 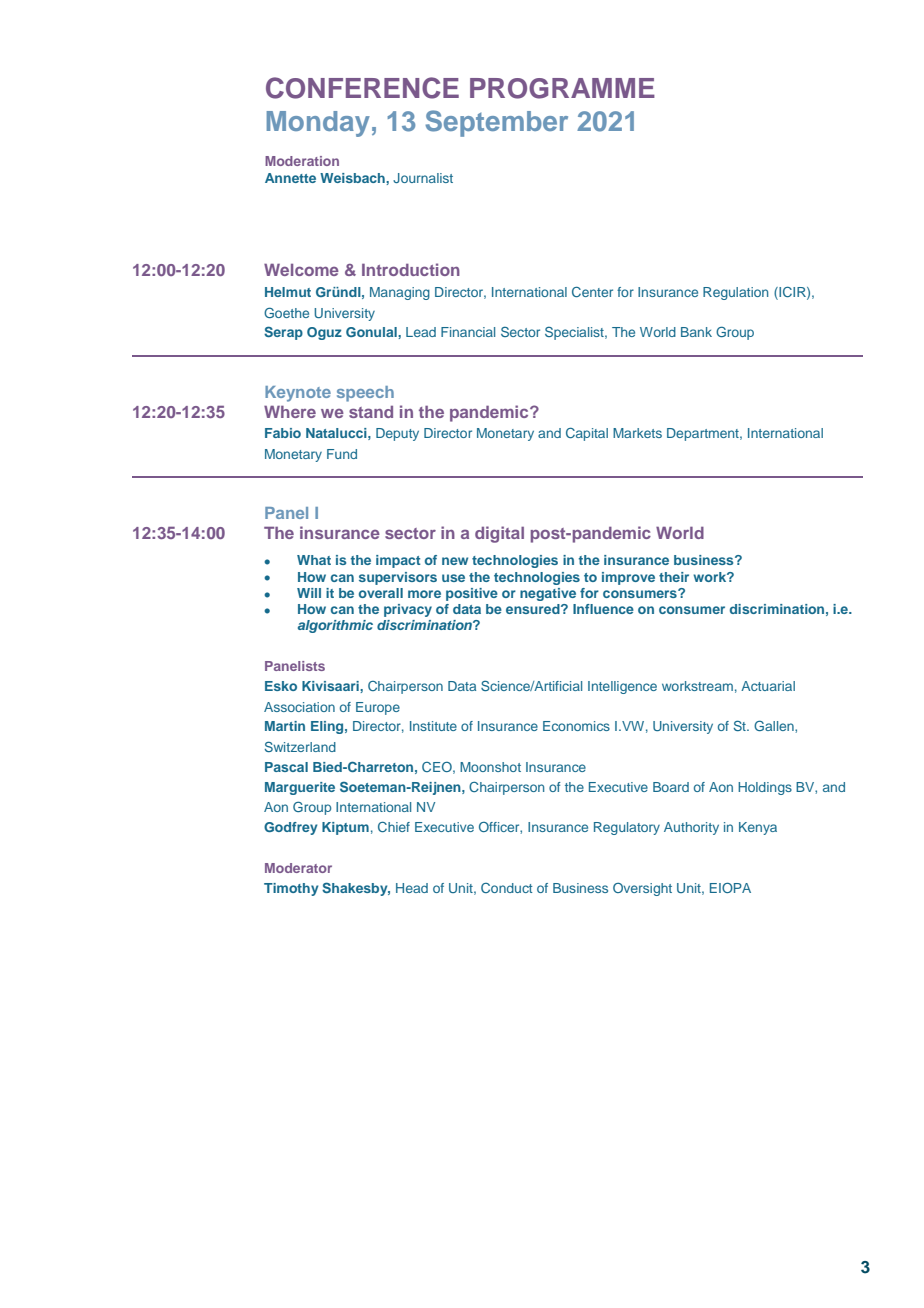 I want to click on Financial, so click(x=468, y=332).
